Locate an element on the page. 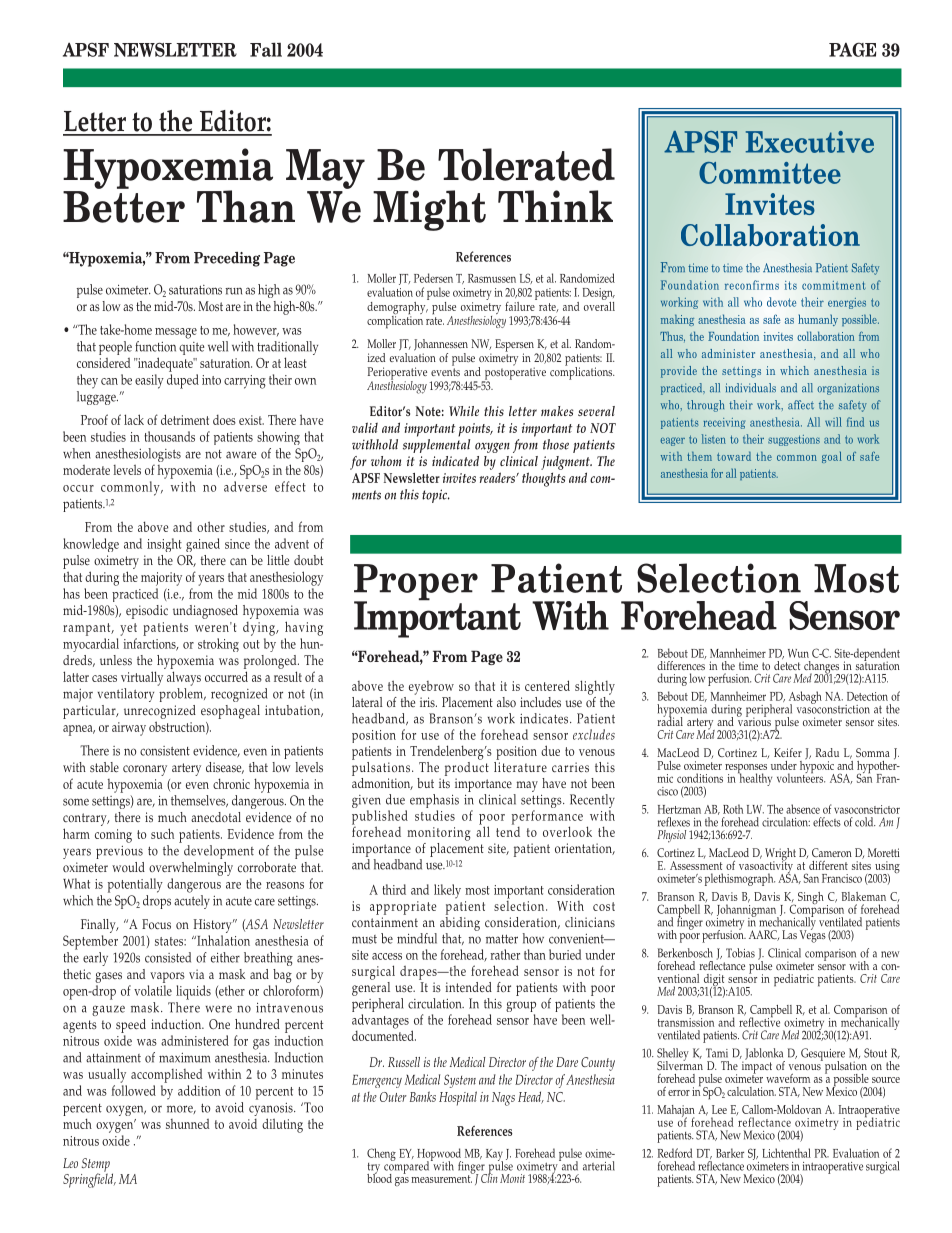 The image size is (952, 1233). Might is located at coordinates (429, 210).
